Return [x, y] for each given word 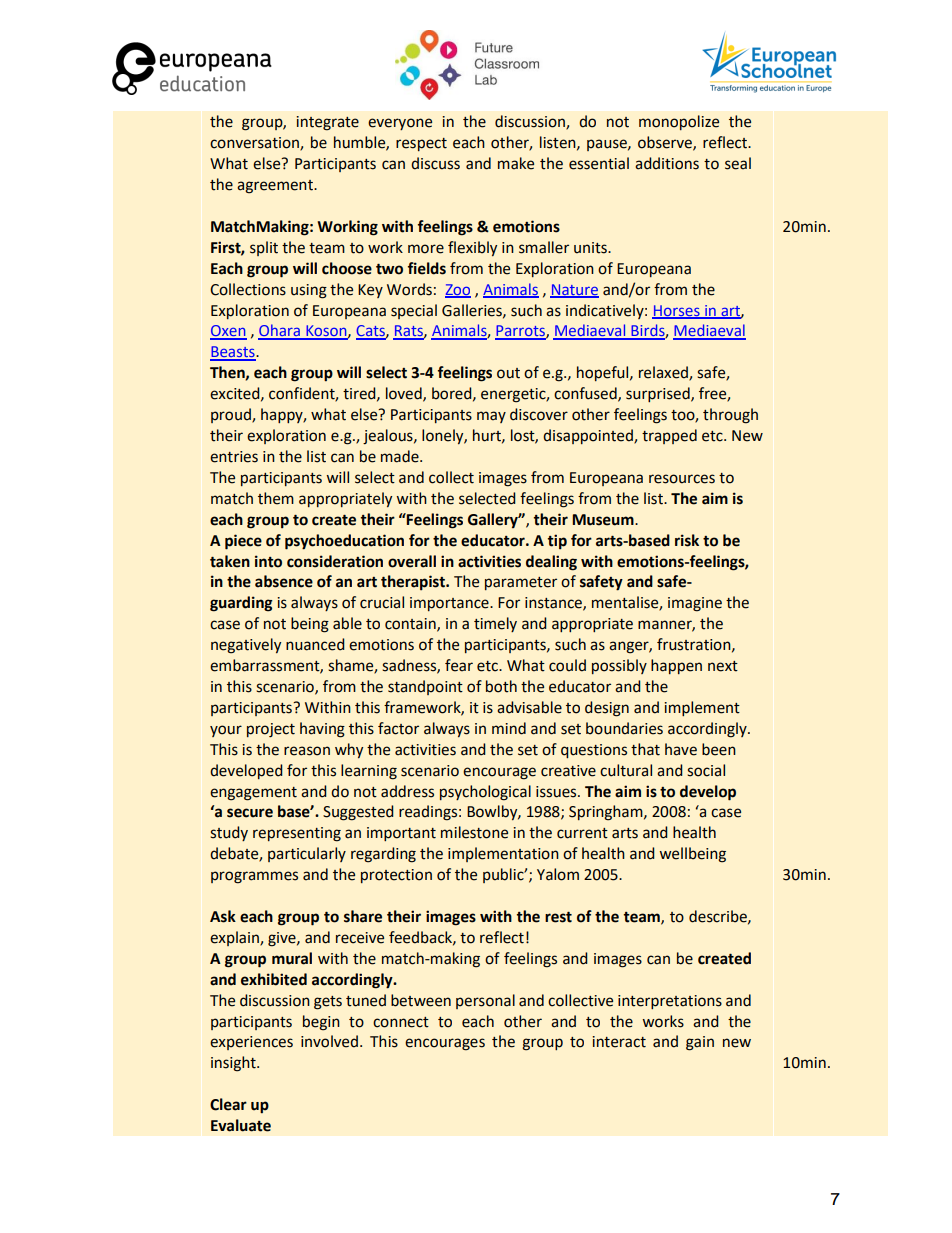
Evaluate [241, 1125]
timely [495, 624]
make [516, 163]
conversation [255, 144]
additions [667, 163]
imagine [695, 604]
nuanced [315, 644]
